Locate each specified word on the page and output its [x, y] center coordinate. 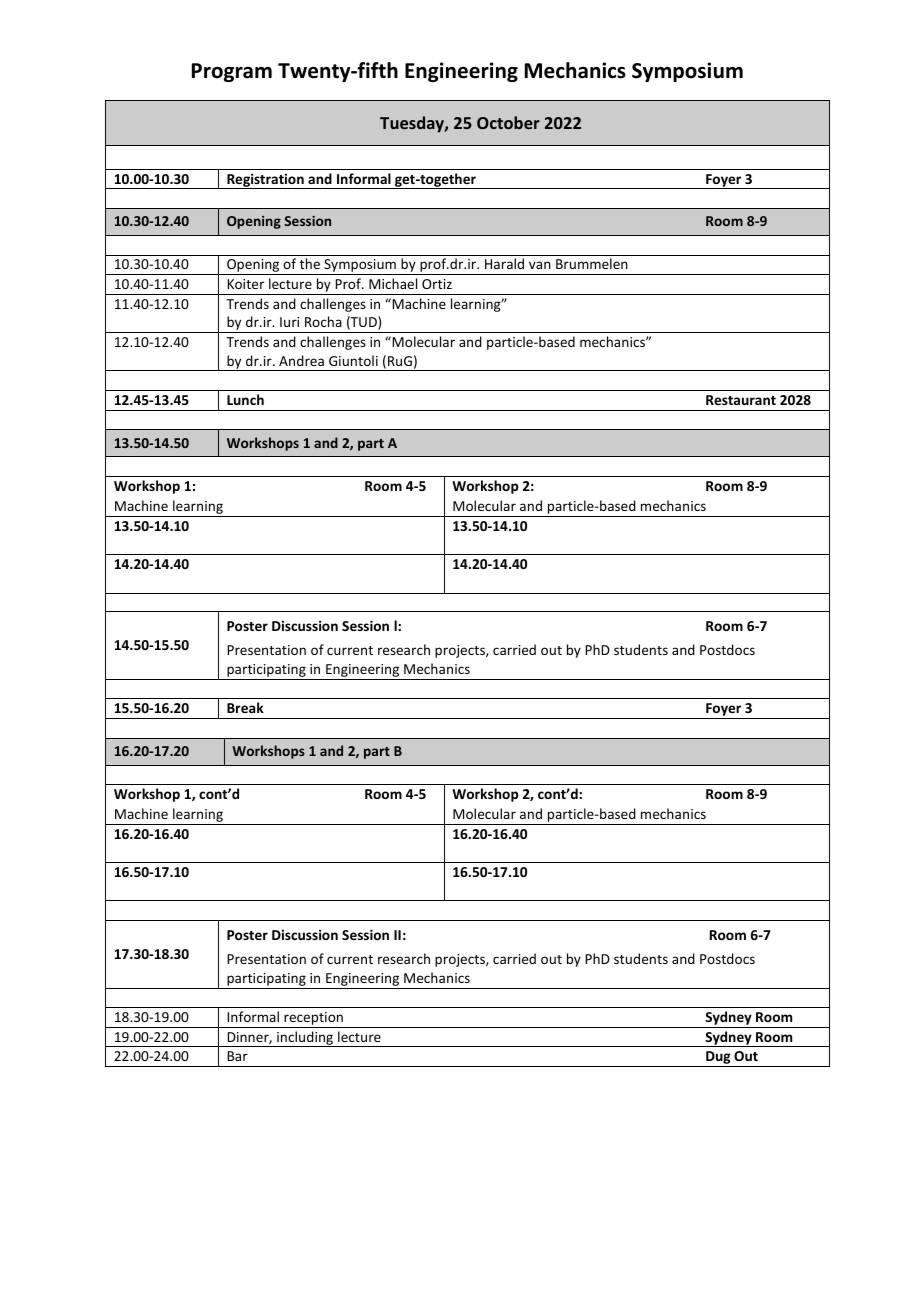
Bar [237, 1056]
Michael [393, 283]
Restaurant [741, 400]
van [540, 265]
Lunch [245, 399]
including [305, 1039]
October [508, 122]
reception [313, 1020]
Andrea [301, 360]
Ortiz [437, 284]
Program [232, 72]
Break [245, 707]
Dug [718, 1059]
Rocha [323, 321]
